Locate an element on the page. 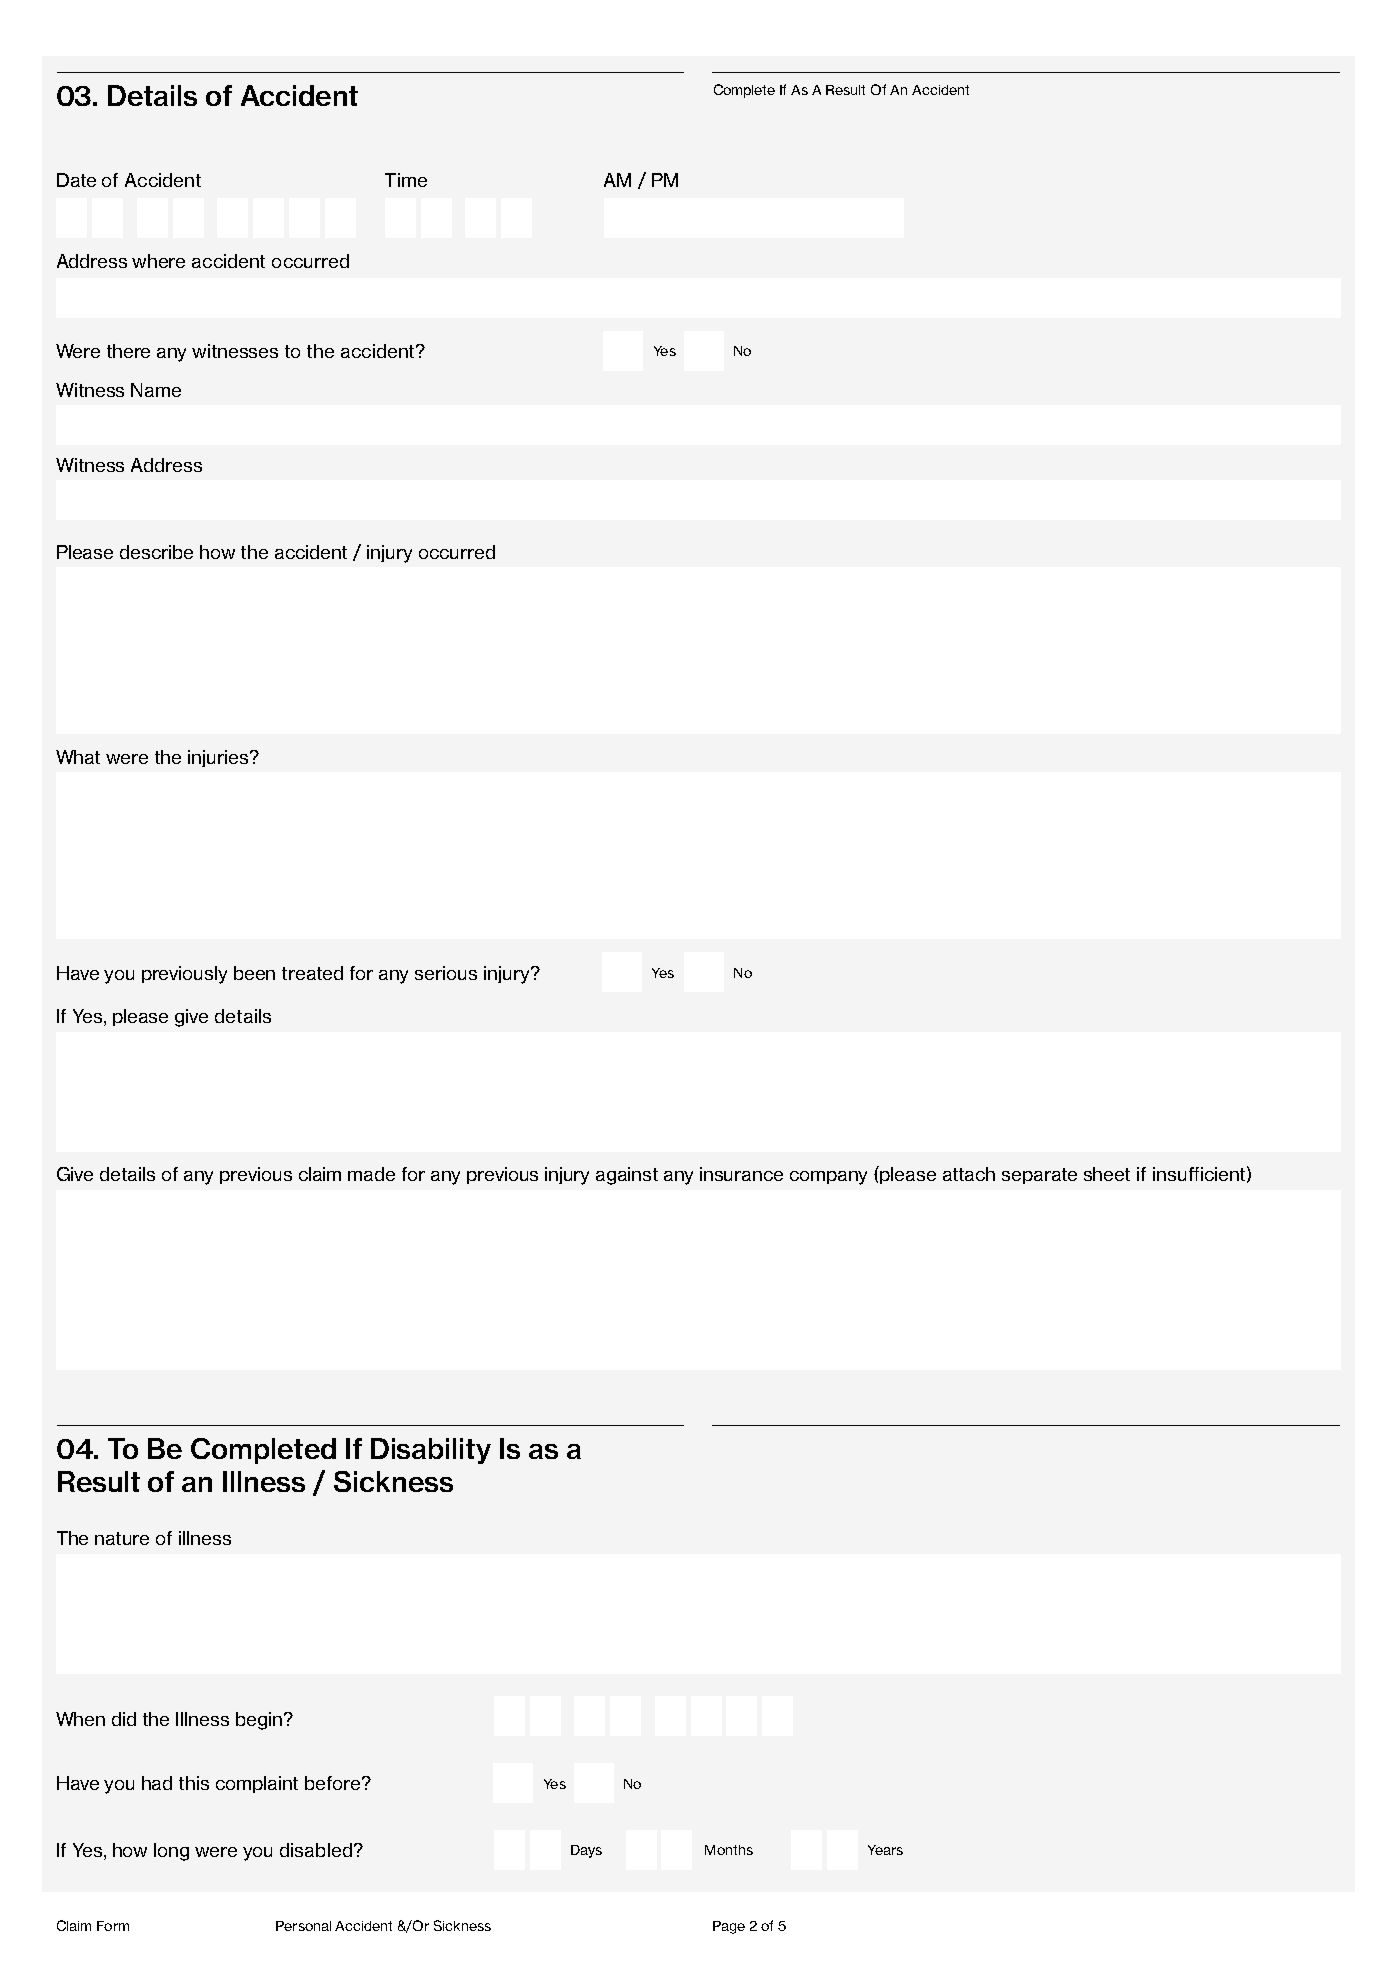 This document has width=1397, height=1976. where is located at coordinates (158, 261).
